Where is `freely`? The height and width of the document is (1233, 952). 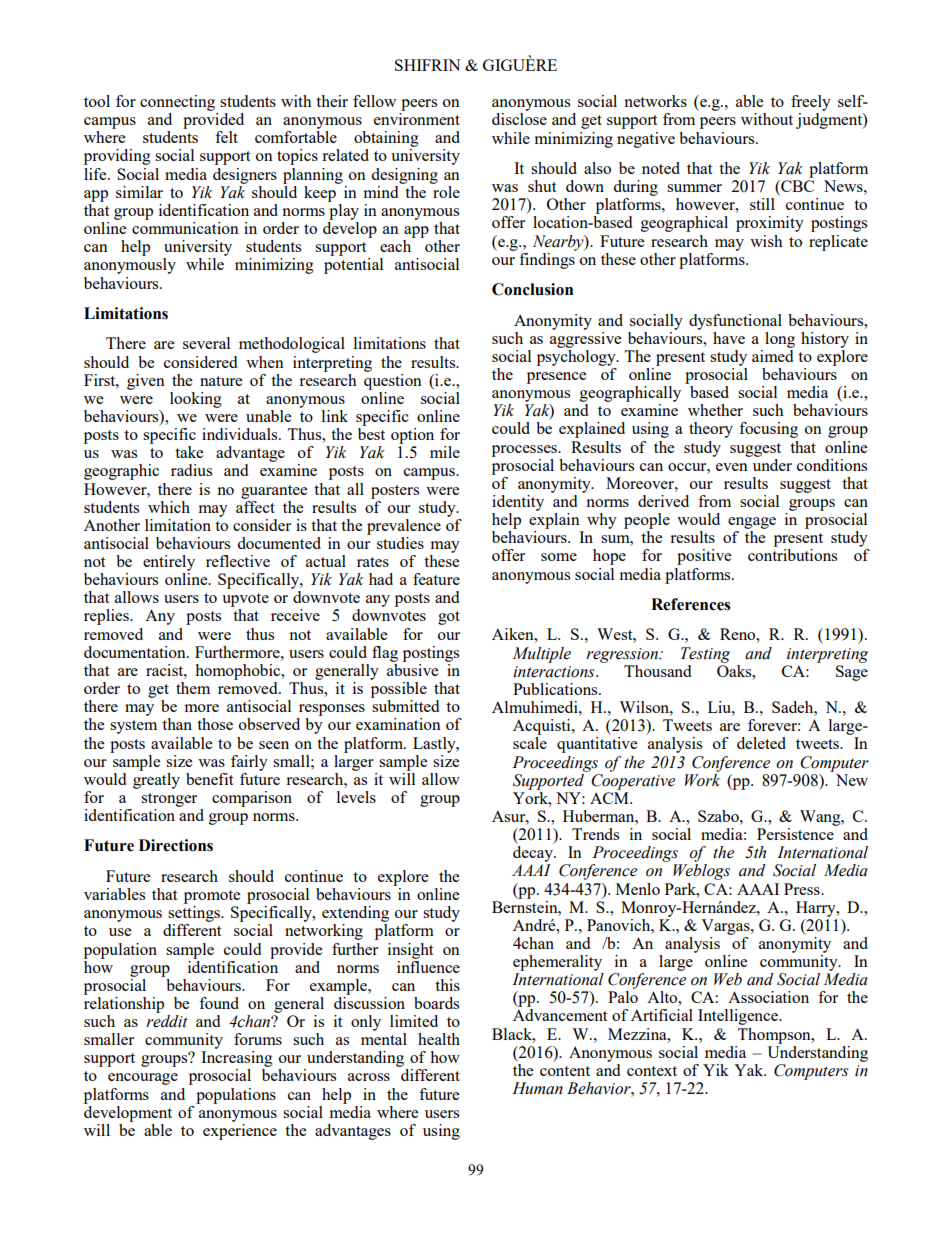
freely is located at coordinates (811, 103).
